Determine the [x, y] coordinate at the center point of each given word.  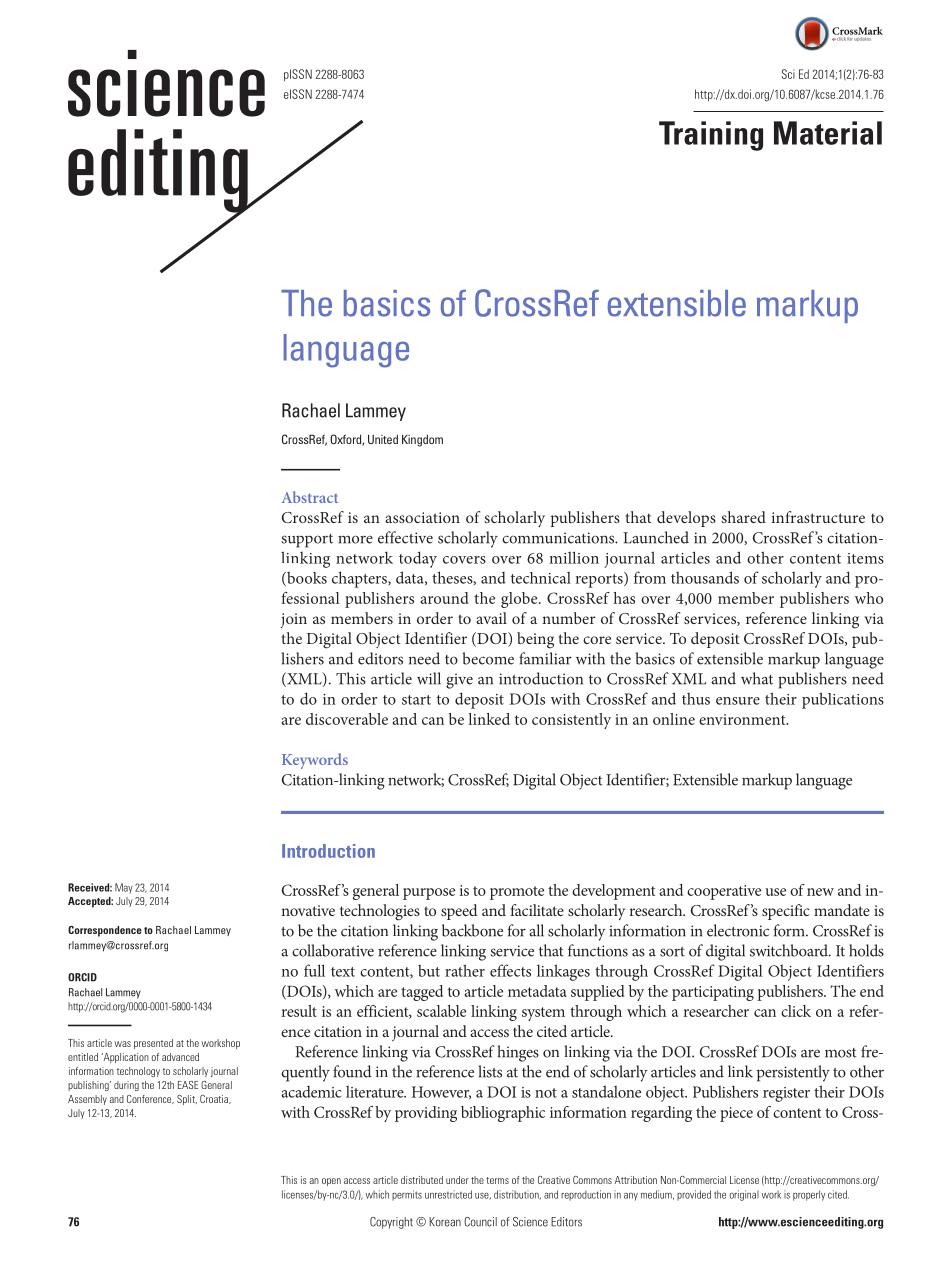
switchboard [790, 950]
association [422, 517]
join [293, 620]
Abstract [309, 497]
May [124, 888]
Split [187, 1100]
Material [828, 133]
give [459, 681]
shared [743, 517]
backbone [472, 930]
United [383, 439]
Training [711, 136]
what [757, 678]
